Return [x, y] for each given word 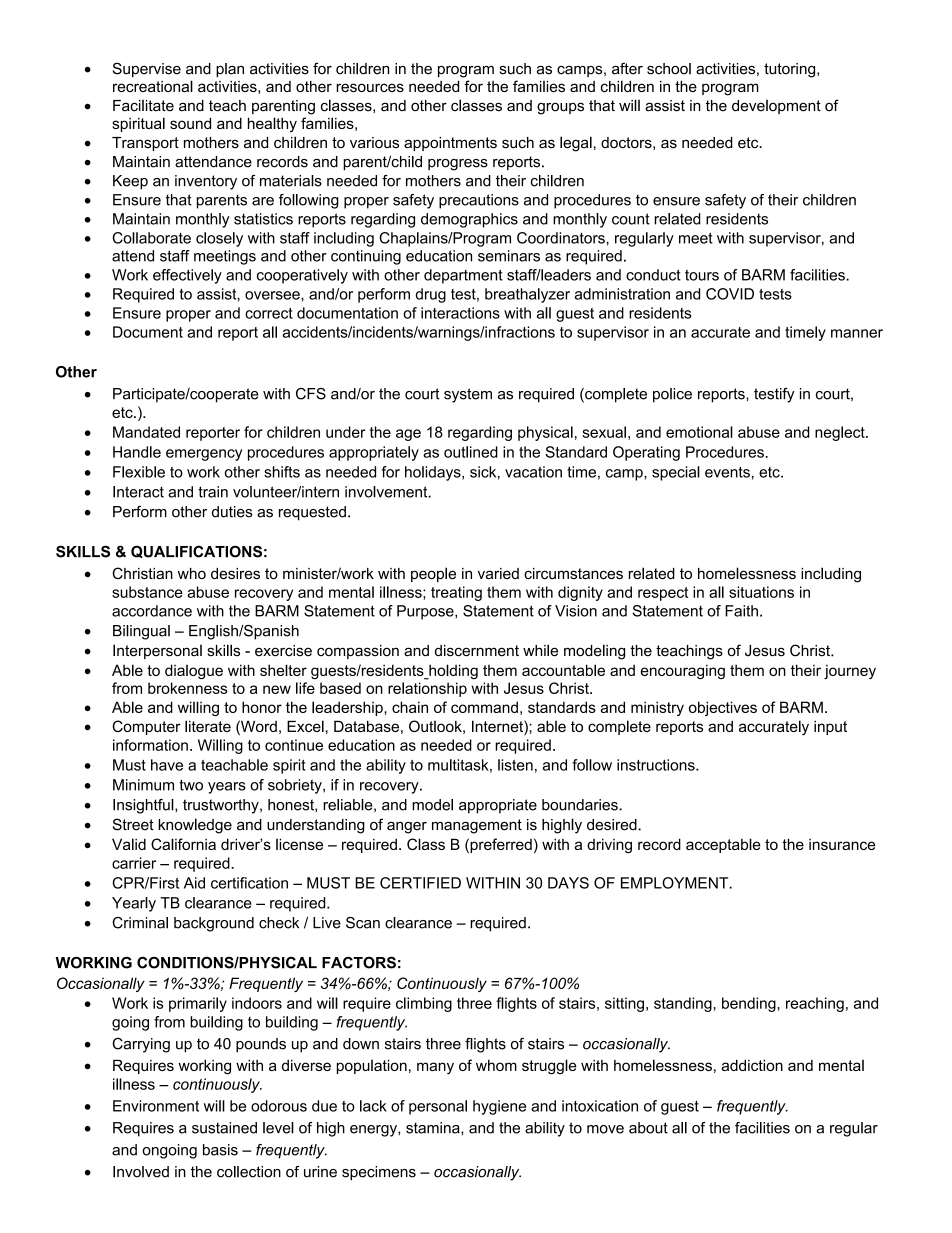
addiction [752, 1065]
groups [560, 108]
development [776, 107]
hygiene [499, 1107]
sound [190, 123]
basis [220, 1150]
